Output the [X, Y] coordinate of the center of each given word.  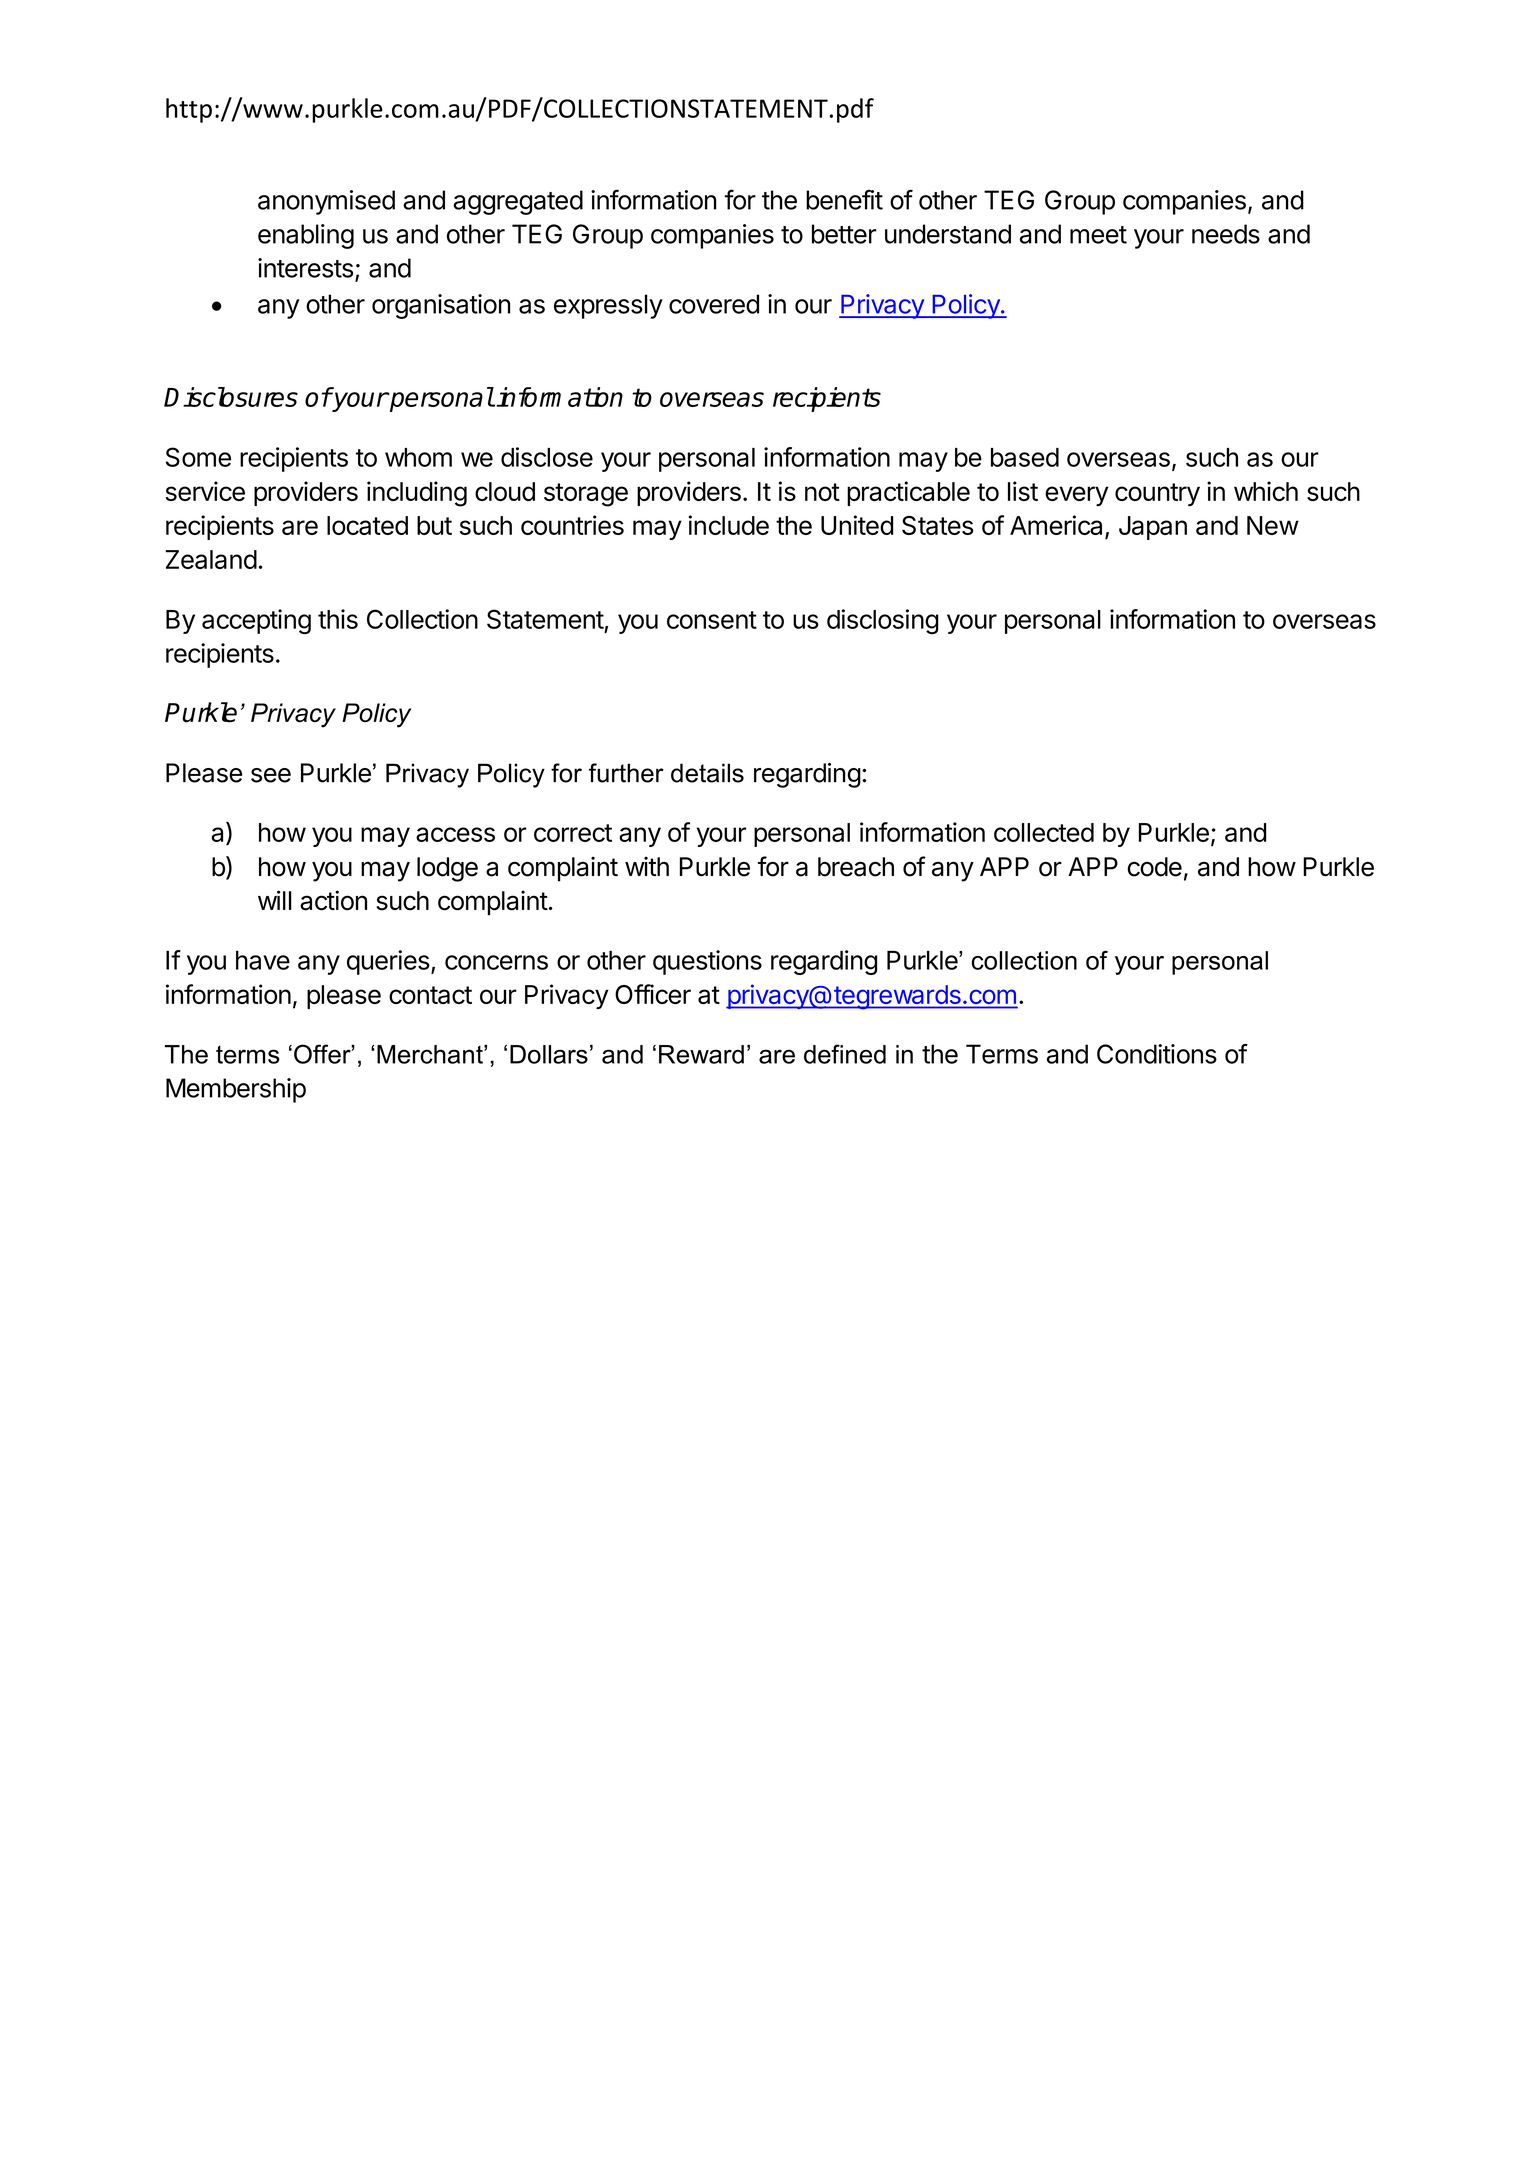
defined [845, 1054]
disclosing [883, 621]
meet [1098, 235]
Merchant [431, 1054]
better [844, 234]
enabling [306, 236]
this [338, 619]
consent [712, 620]
